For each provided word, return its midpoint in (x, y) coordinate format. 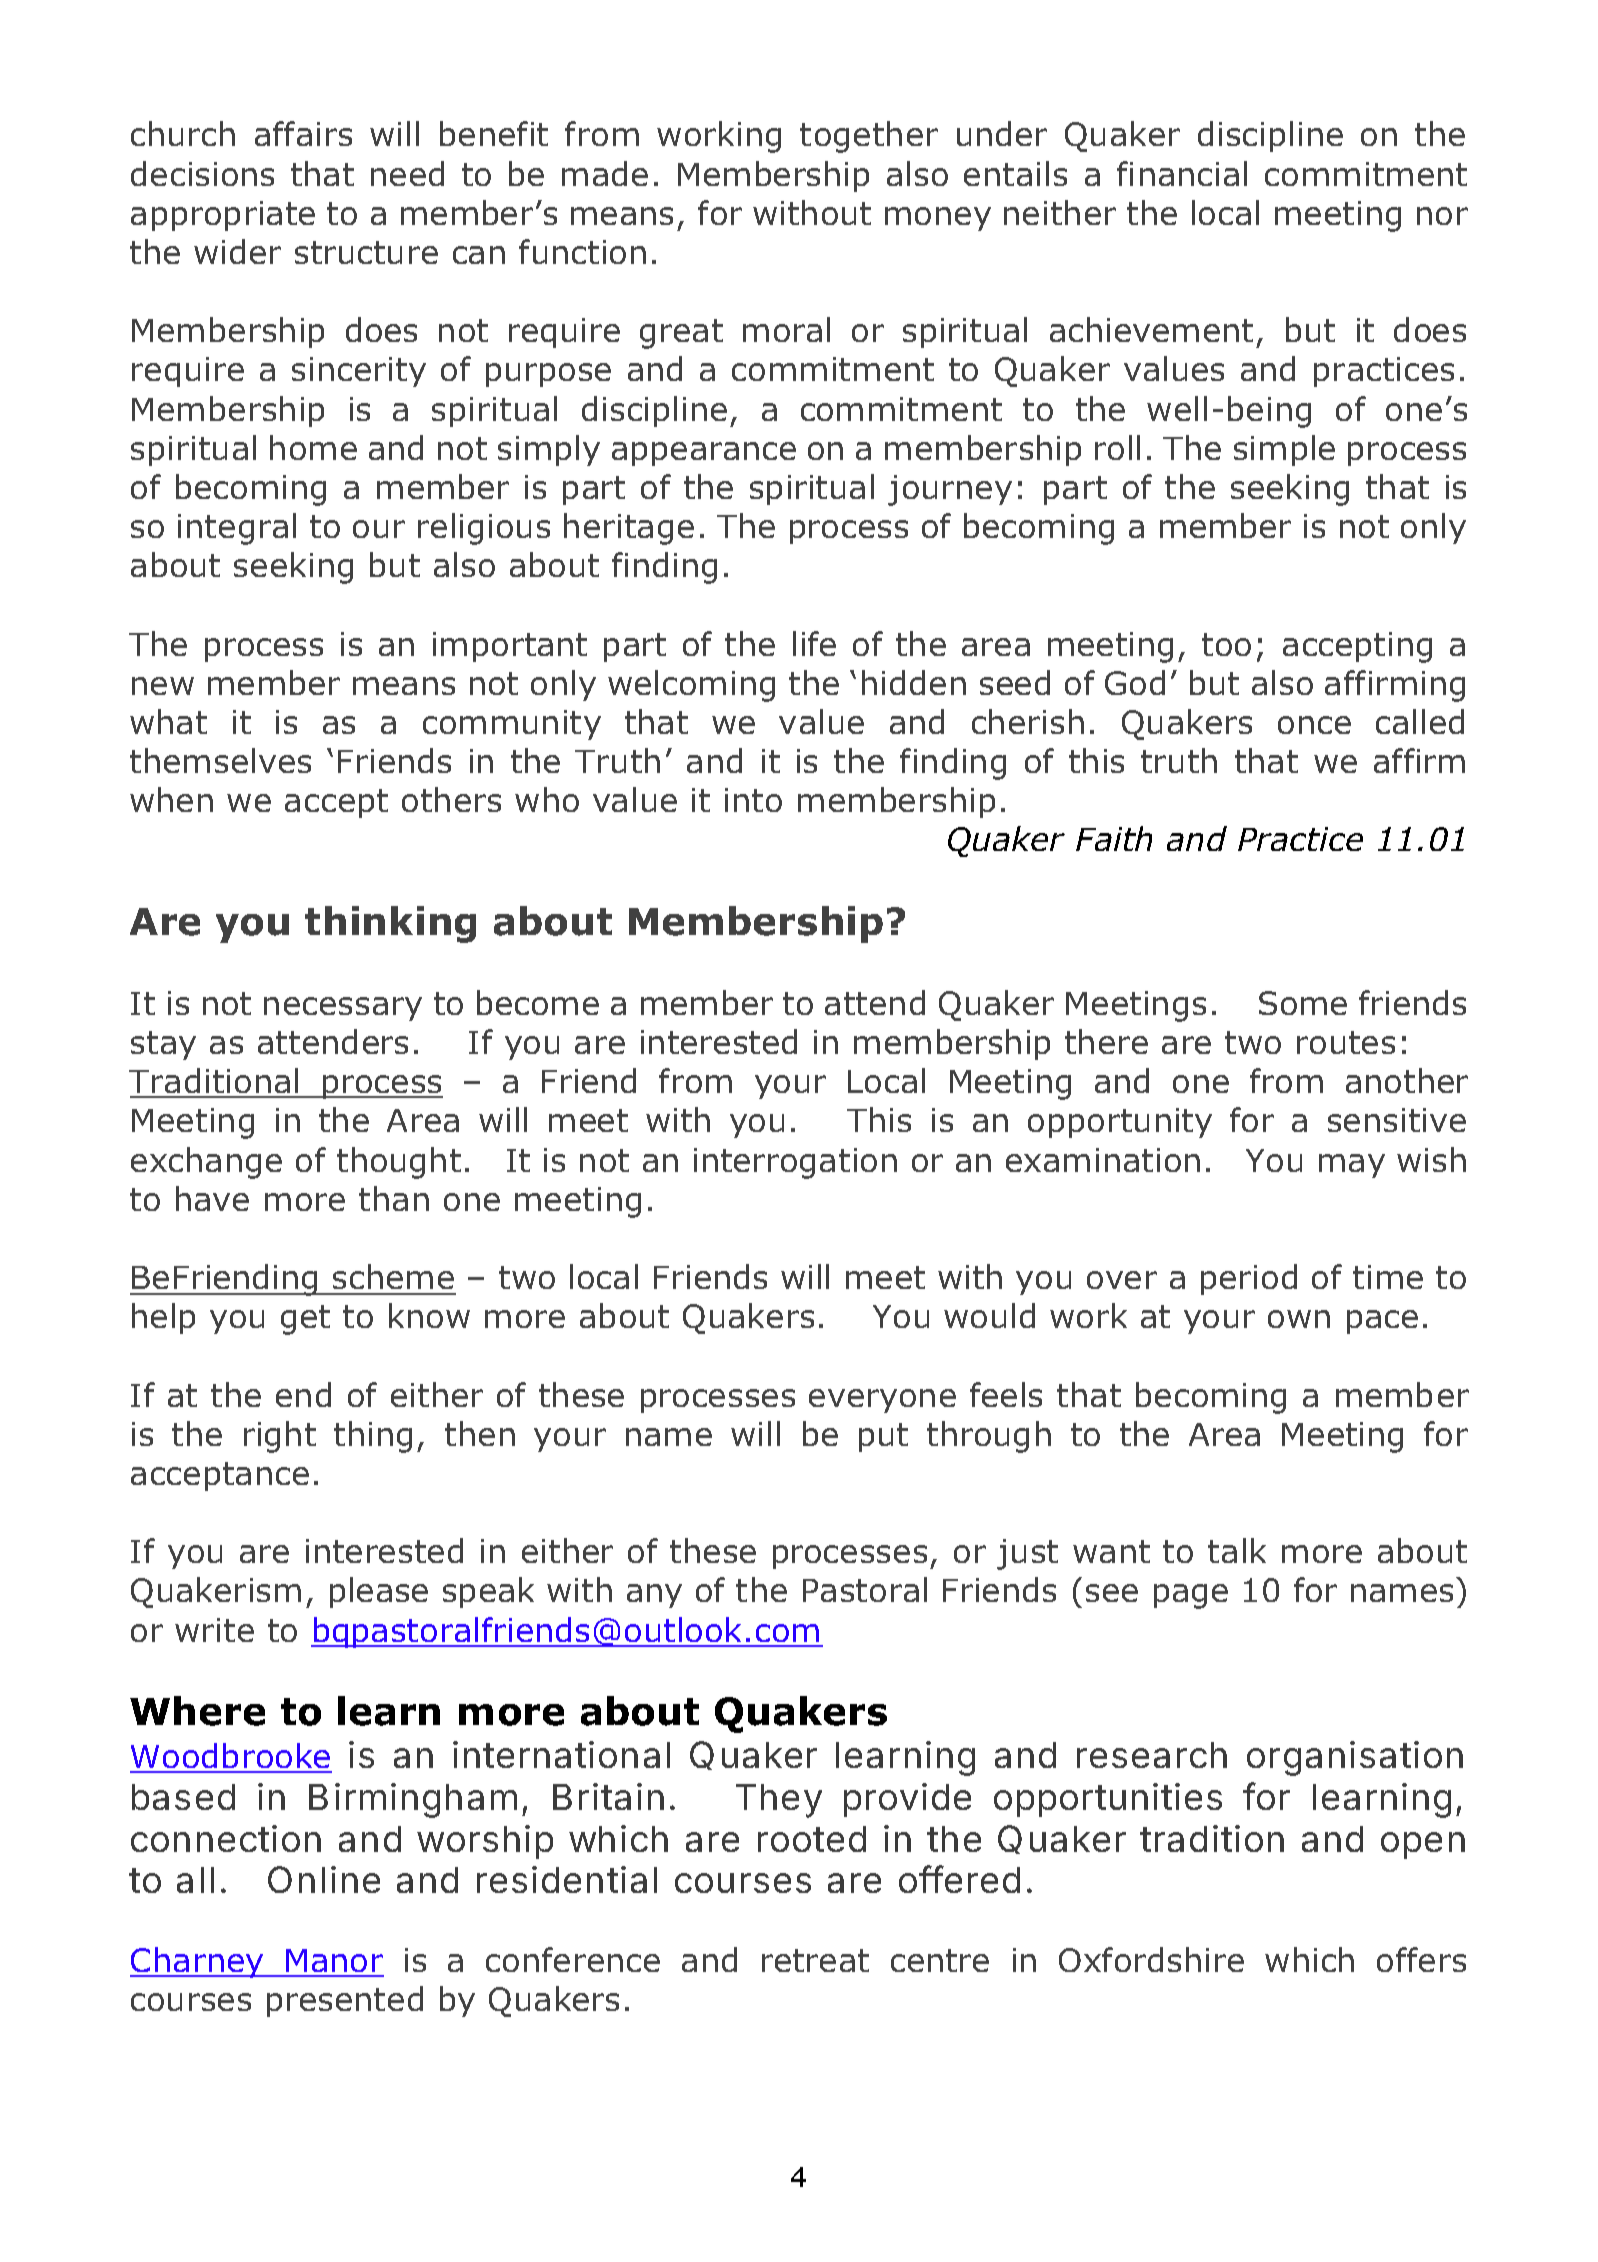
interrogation (795, 1163)
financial (1182, 173)
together (869, 137)
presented (345, 2001)
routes (1346, 1042)
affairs (303, 133)
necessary (343, 1009)
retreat (815, 1960)
